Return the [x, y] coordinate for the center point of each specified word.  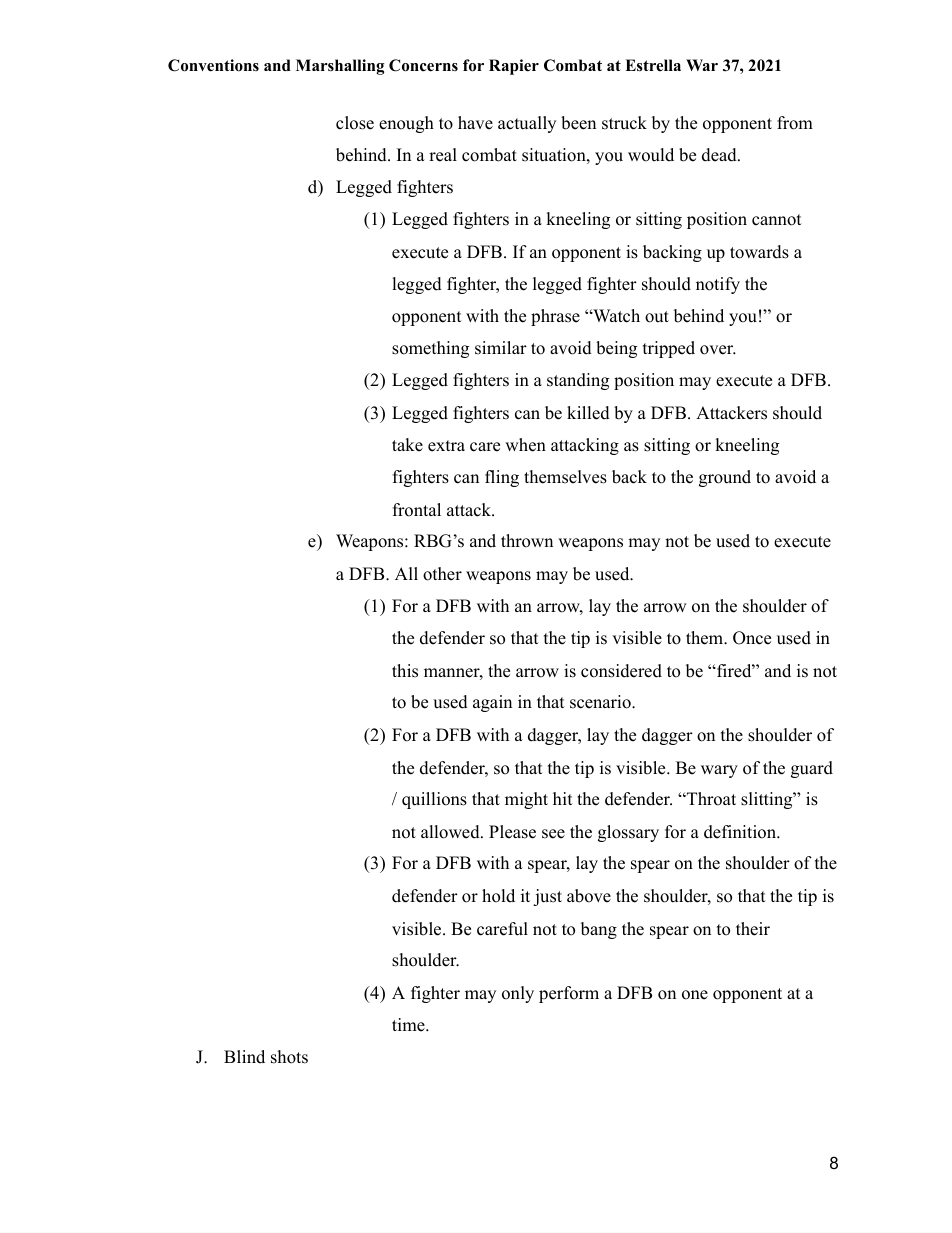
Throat [710, 799]
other [442, 574]
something [430, 349]
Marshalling [340, 67]
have [475, 123]
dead [720, 155]
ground [725, 478]
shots [289, 1057]
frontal [417, 510]
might [526, 800]
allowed [451, 832]
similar [501, 348]
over [718, 350]
